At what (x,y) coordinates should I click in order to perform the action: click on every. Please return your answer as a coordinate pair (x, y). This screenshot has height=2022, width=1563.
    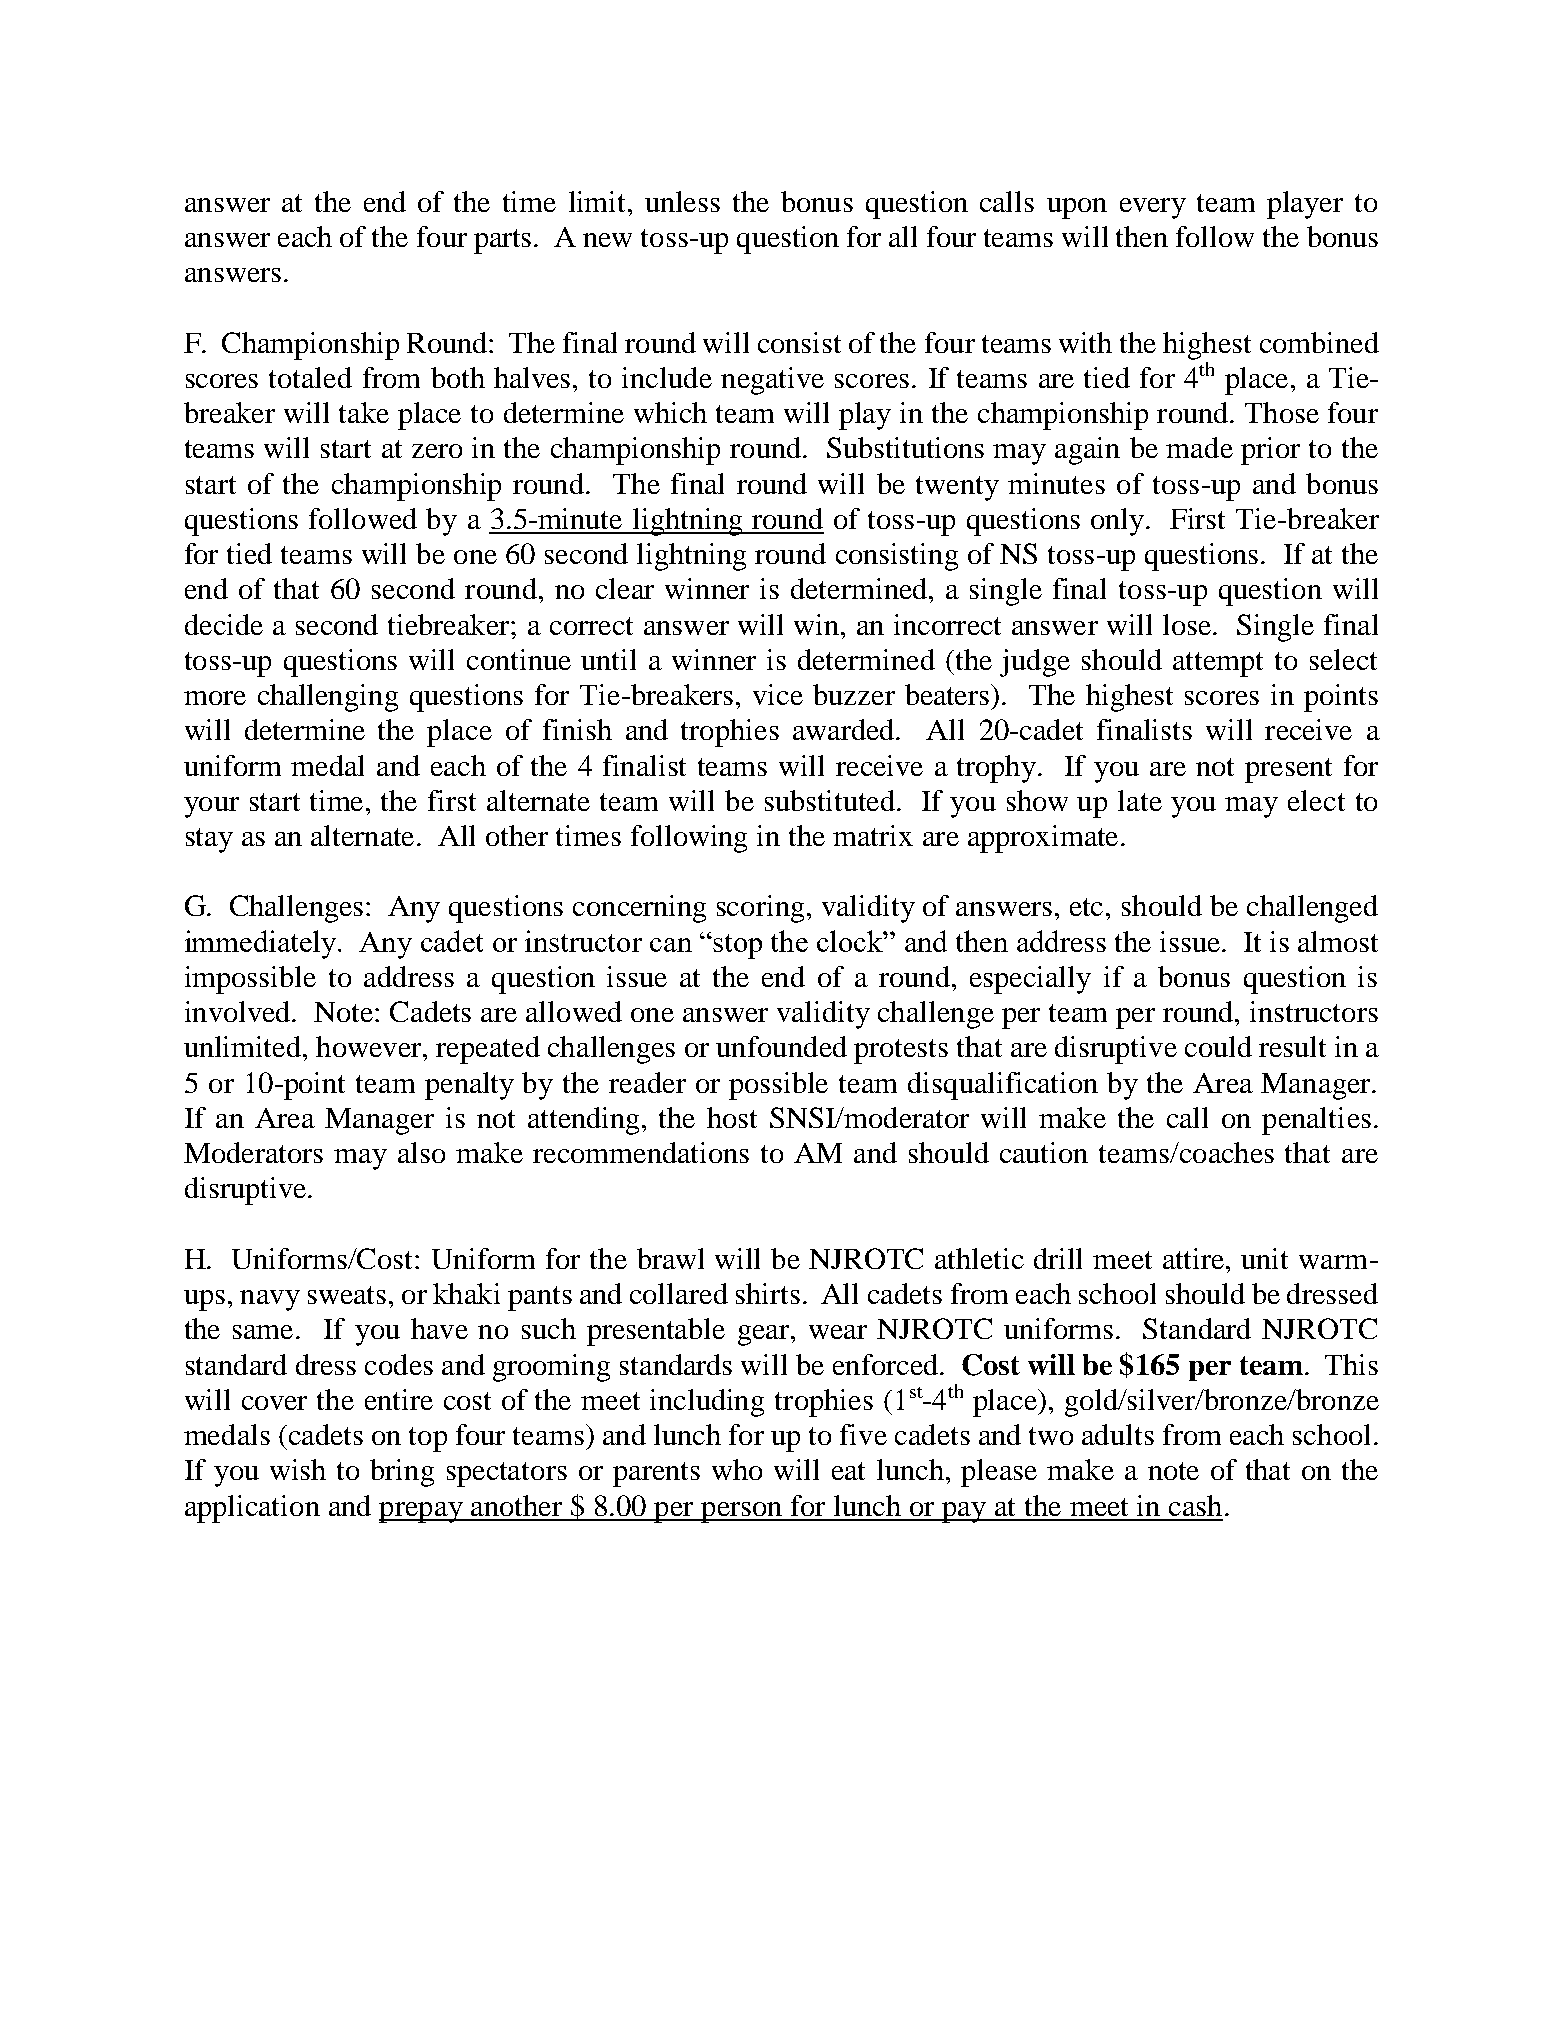
    Looking at the image, I should click on (1153, 208).
